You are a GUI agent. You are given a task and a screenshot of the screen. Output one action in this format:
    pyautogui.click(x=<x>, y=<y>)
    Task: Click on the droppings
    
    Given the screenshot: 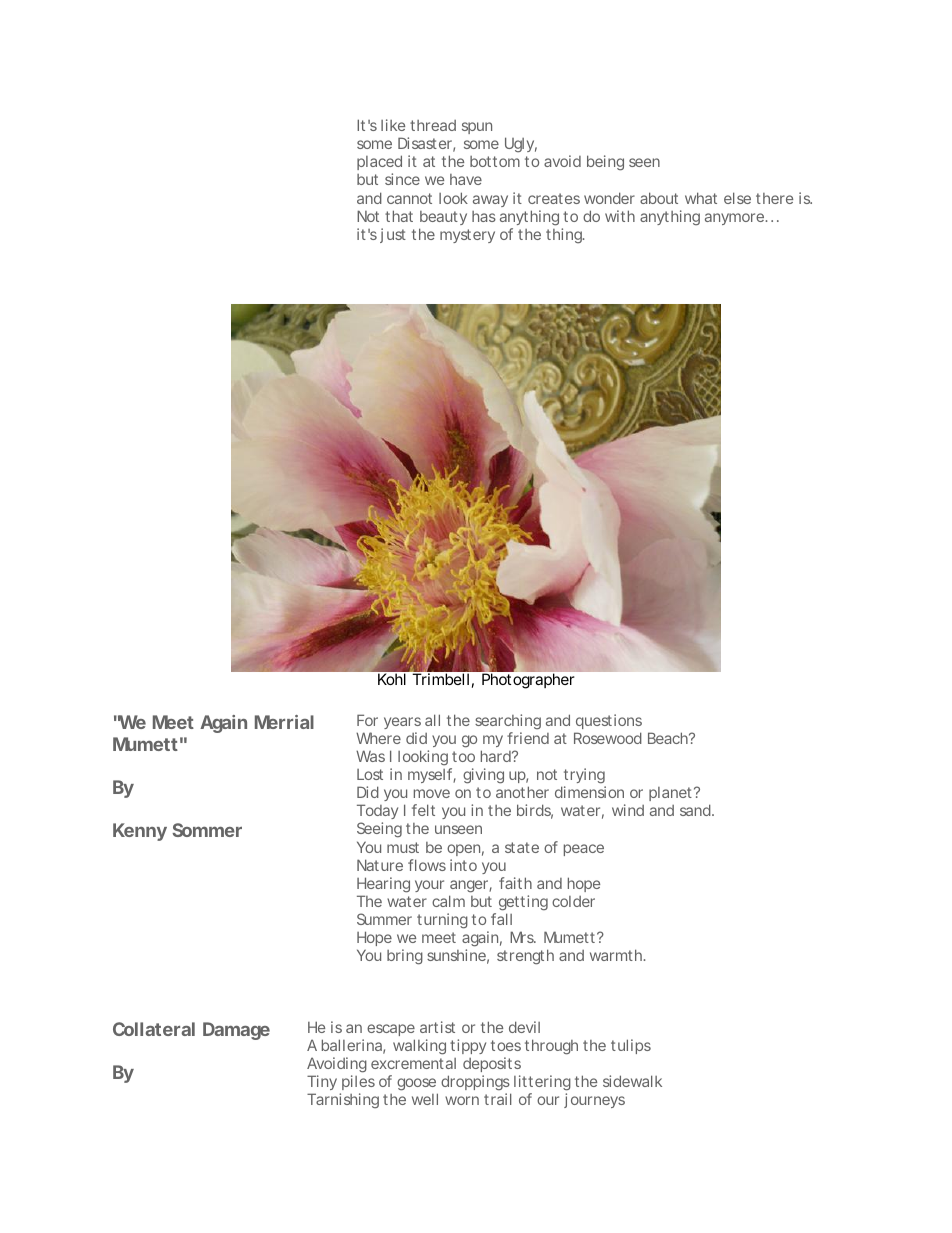 What is the action you would take?
    pyautogui.click(x=476, y=1084)
